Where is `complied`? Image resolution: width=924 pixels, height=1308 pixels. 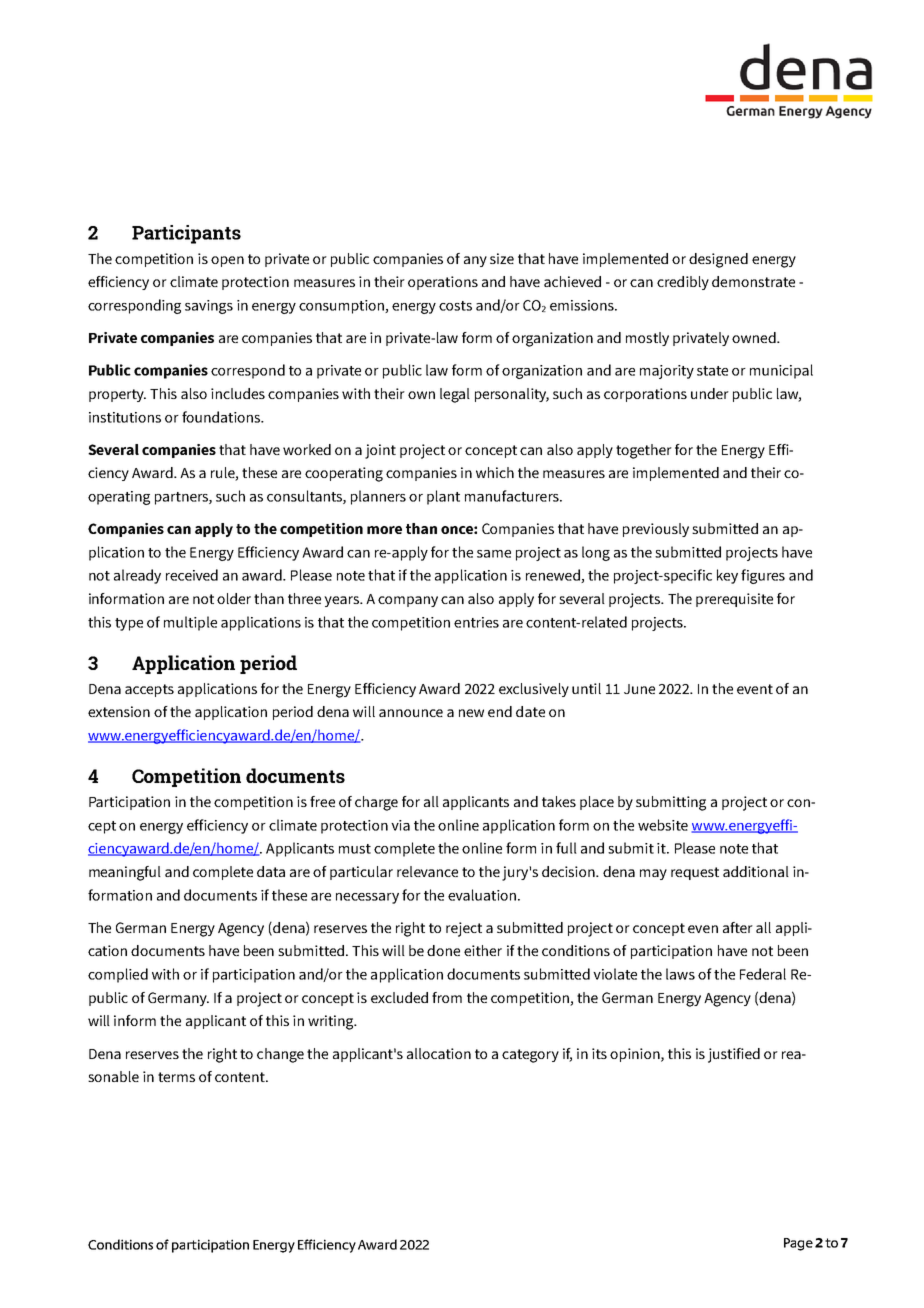
complied is located at coordinates (118, 975).
